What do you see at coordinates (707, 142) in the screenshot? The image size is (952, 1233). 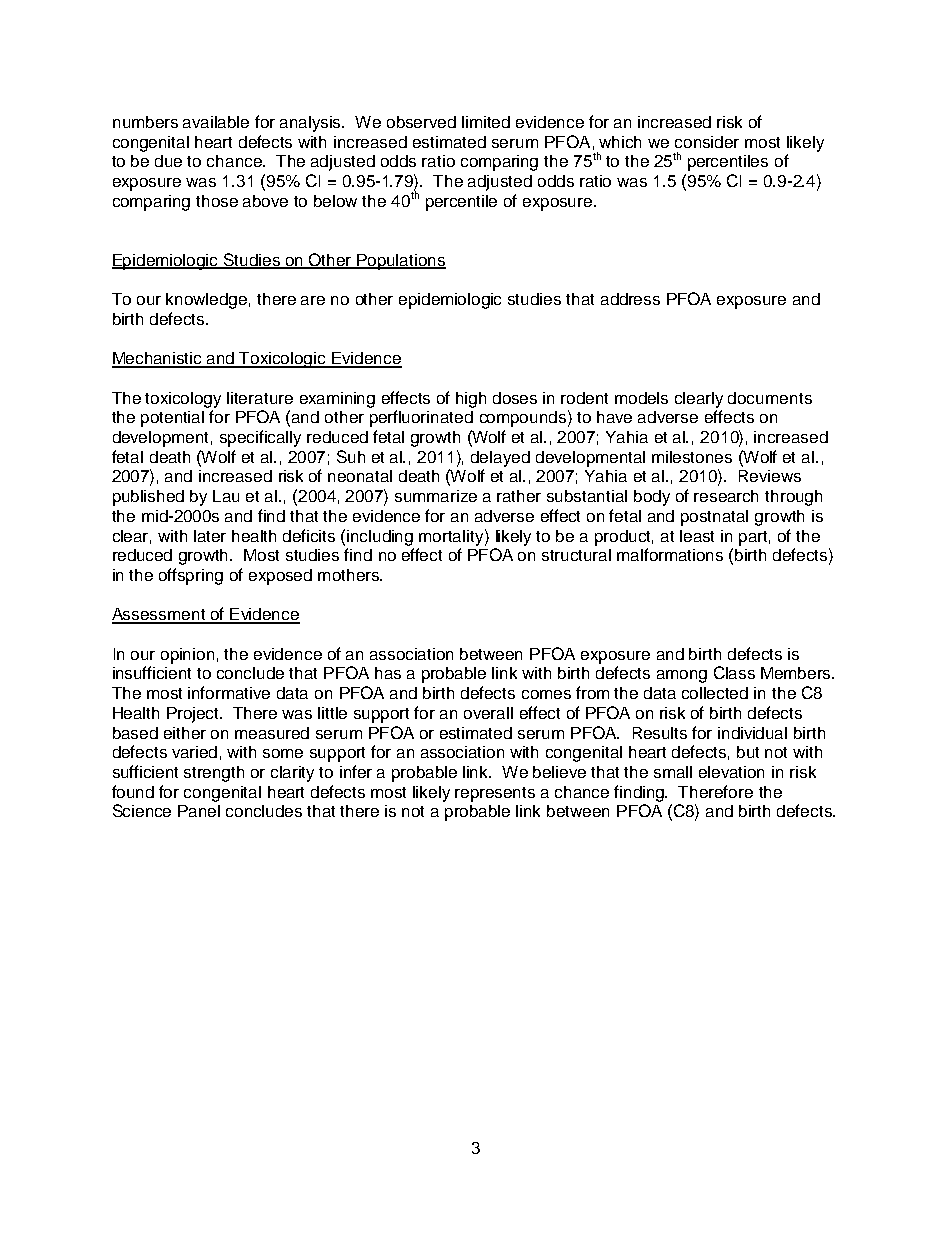 I see `consider` at bounding box center [707, 142].
